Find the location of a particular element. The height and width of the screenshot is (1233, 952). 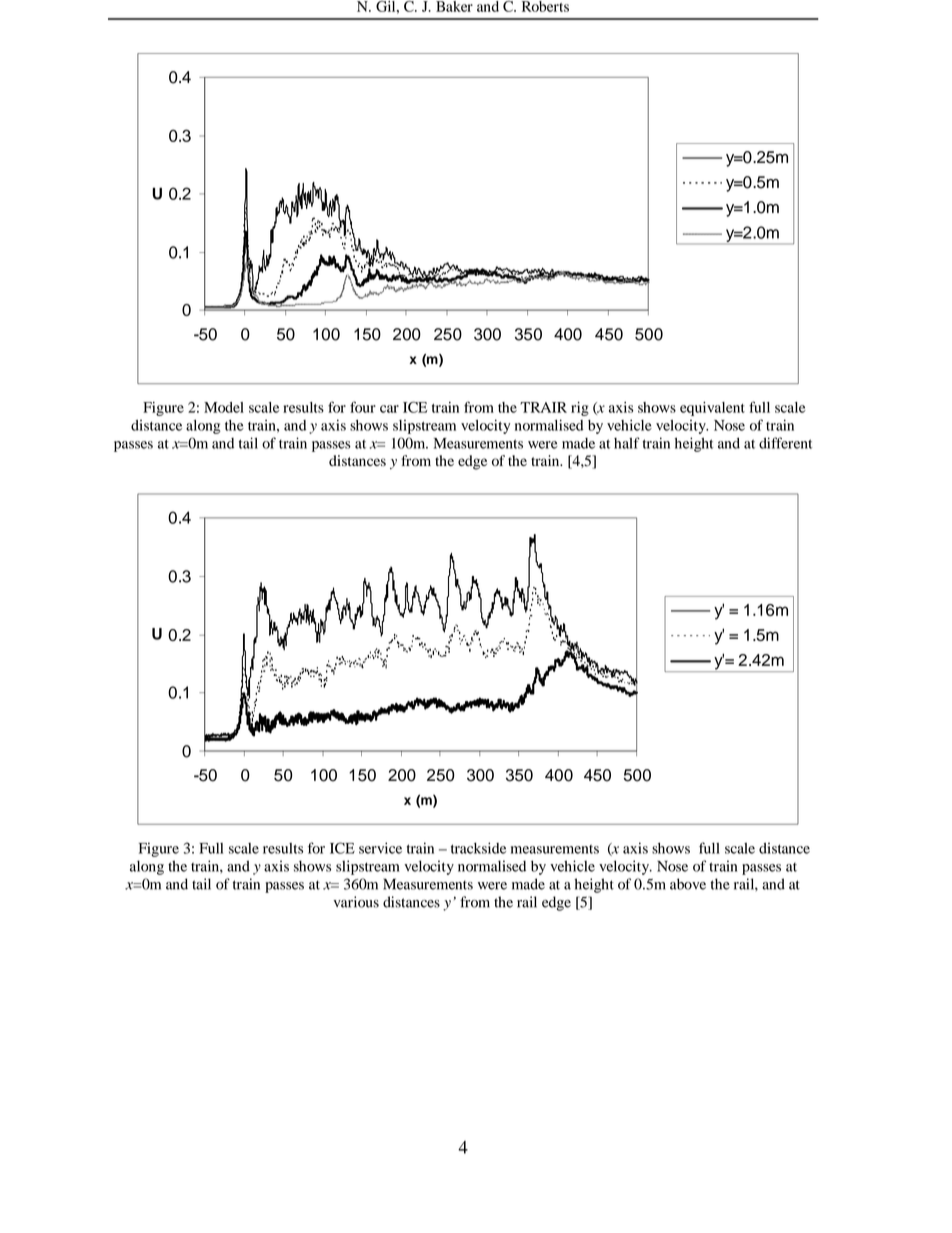

half is located at coordinates (627, 443).
